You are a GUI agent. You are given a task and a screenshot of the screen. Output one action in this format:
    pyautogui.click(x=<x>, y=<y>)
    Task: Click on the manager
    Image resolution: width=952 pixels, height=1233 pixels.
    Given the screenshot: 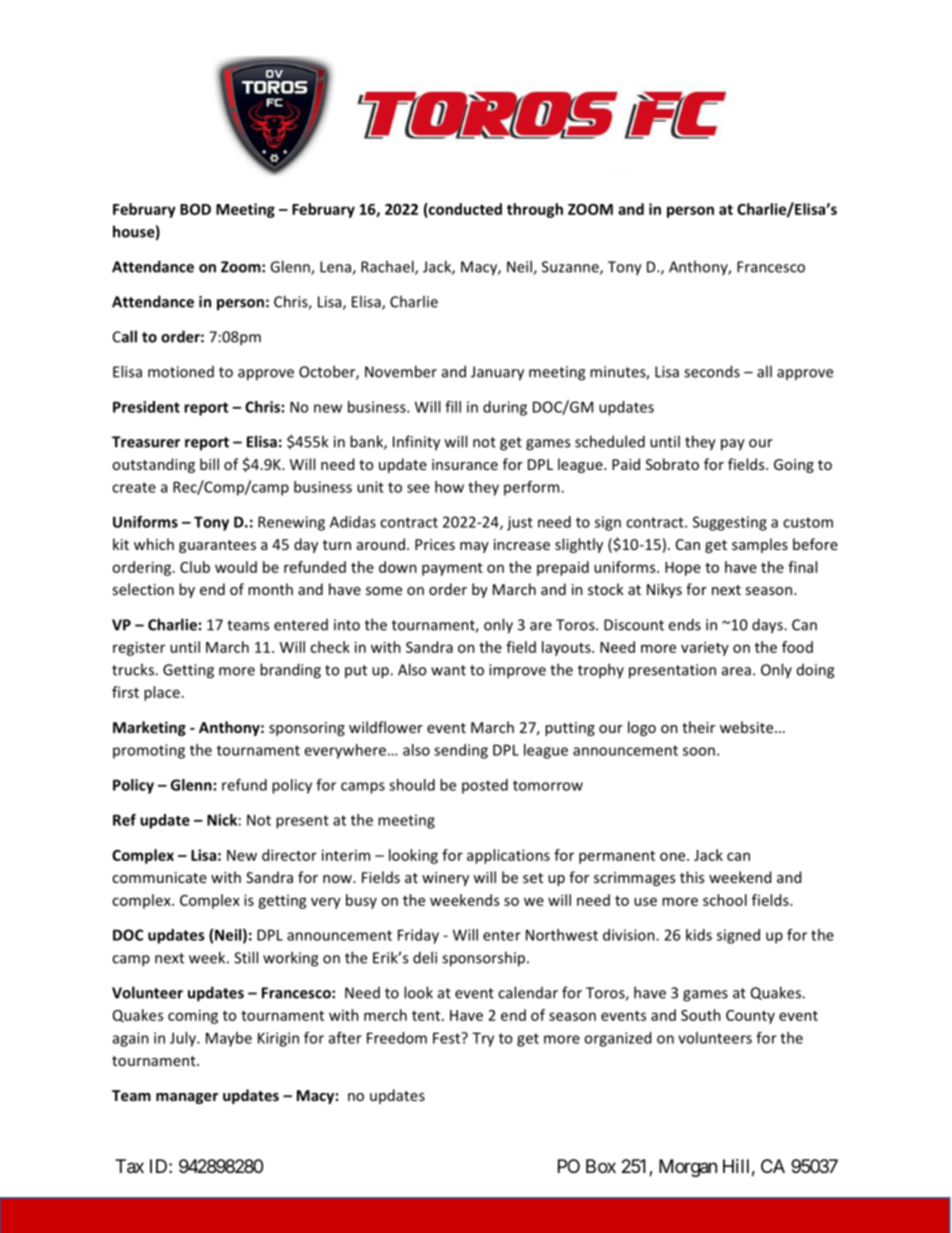 What is the action you would take?
    pyautogui.click(x=187, y=1098)
